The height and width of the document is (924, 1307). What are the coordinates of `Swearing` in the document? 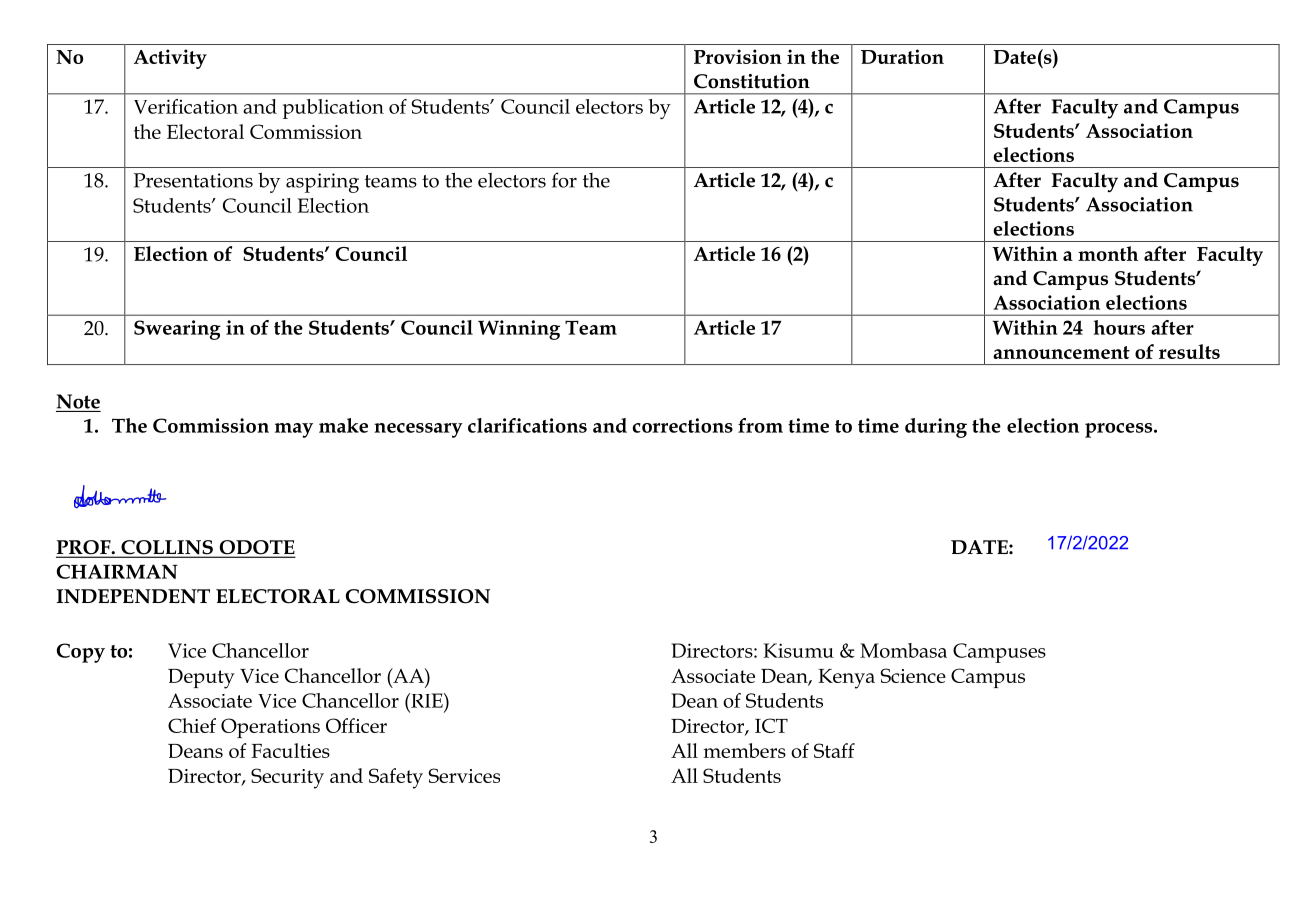 It's located at (177, 330).
